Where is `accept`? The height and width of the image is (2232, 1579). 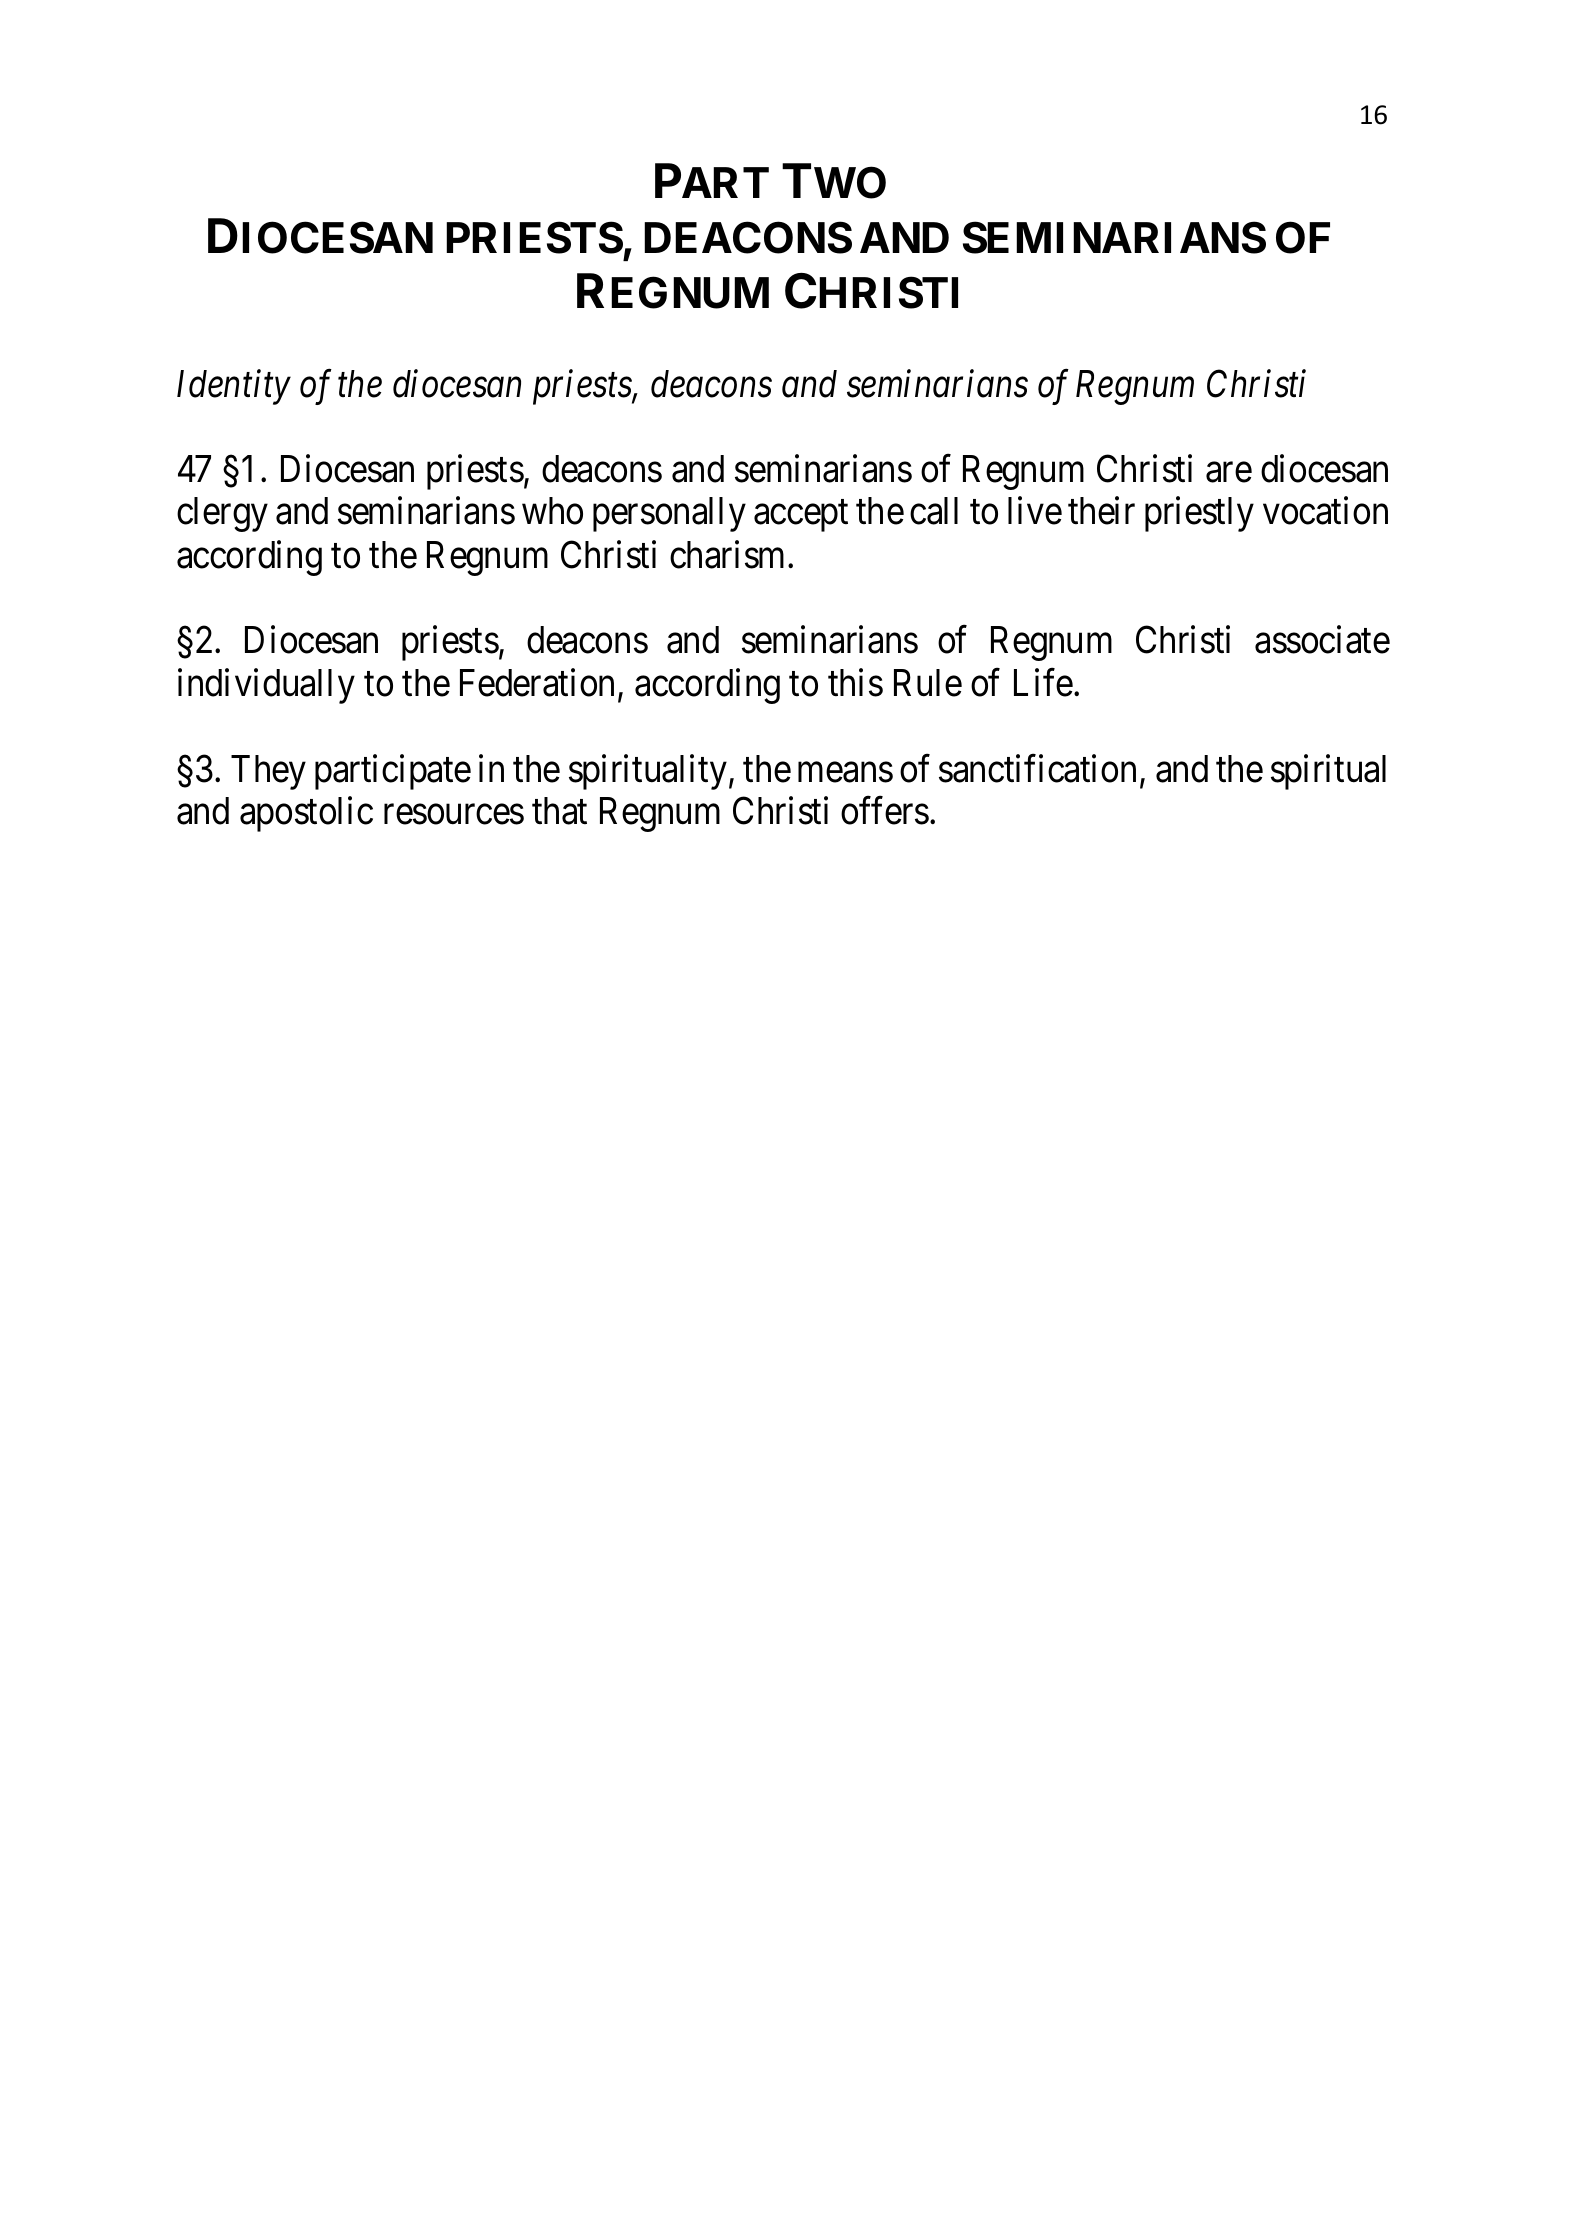
accept is located at coordinates (801, 516).
